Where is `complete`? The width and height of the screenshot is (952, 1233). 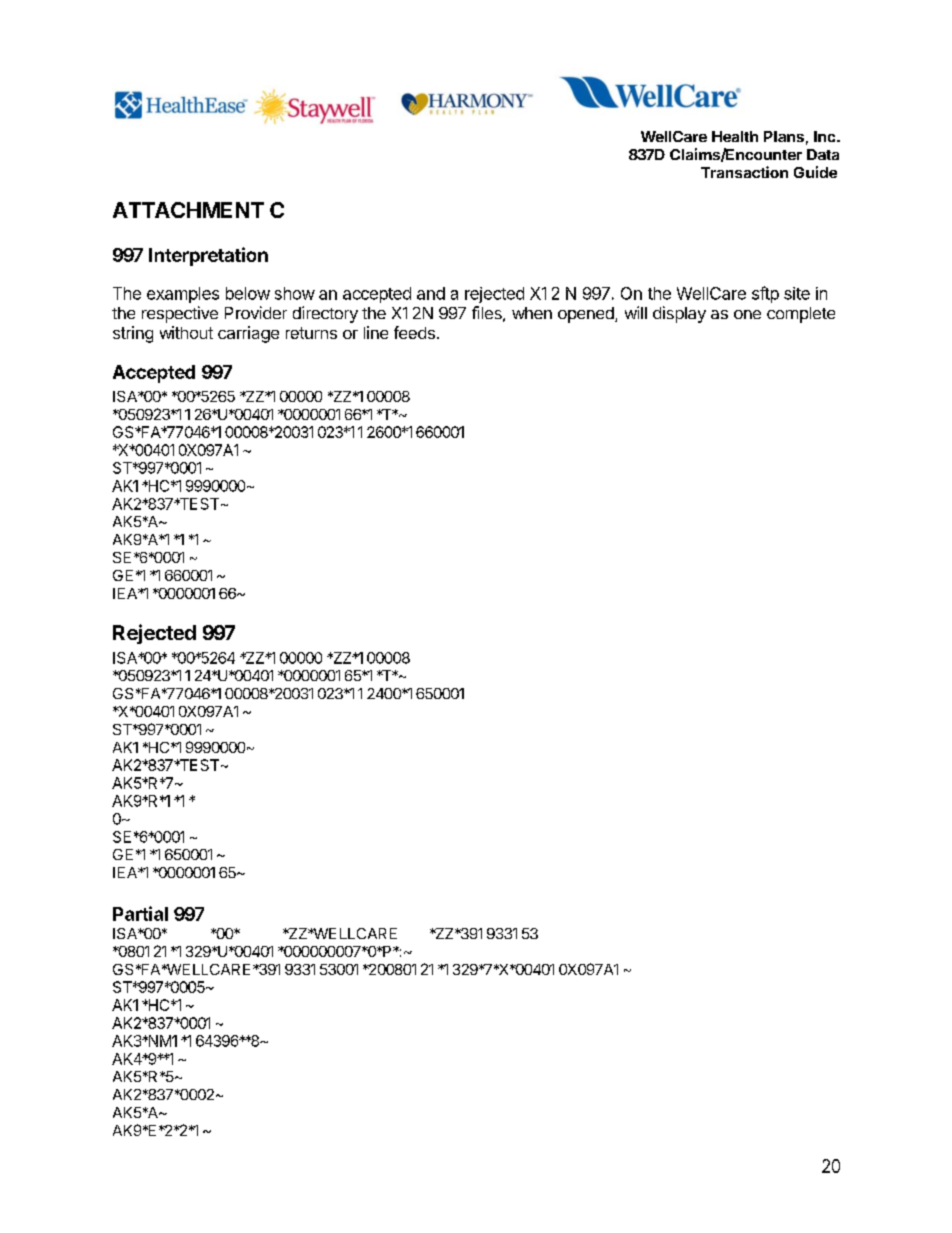
complete is located at coordinates (801, 315).
